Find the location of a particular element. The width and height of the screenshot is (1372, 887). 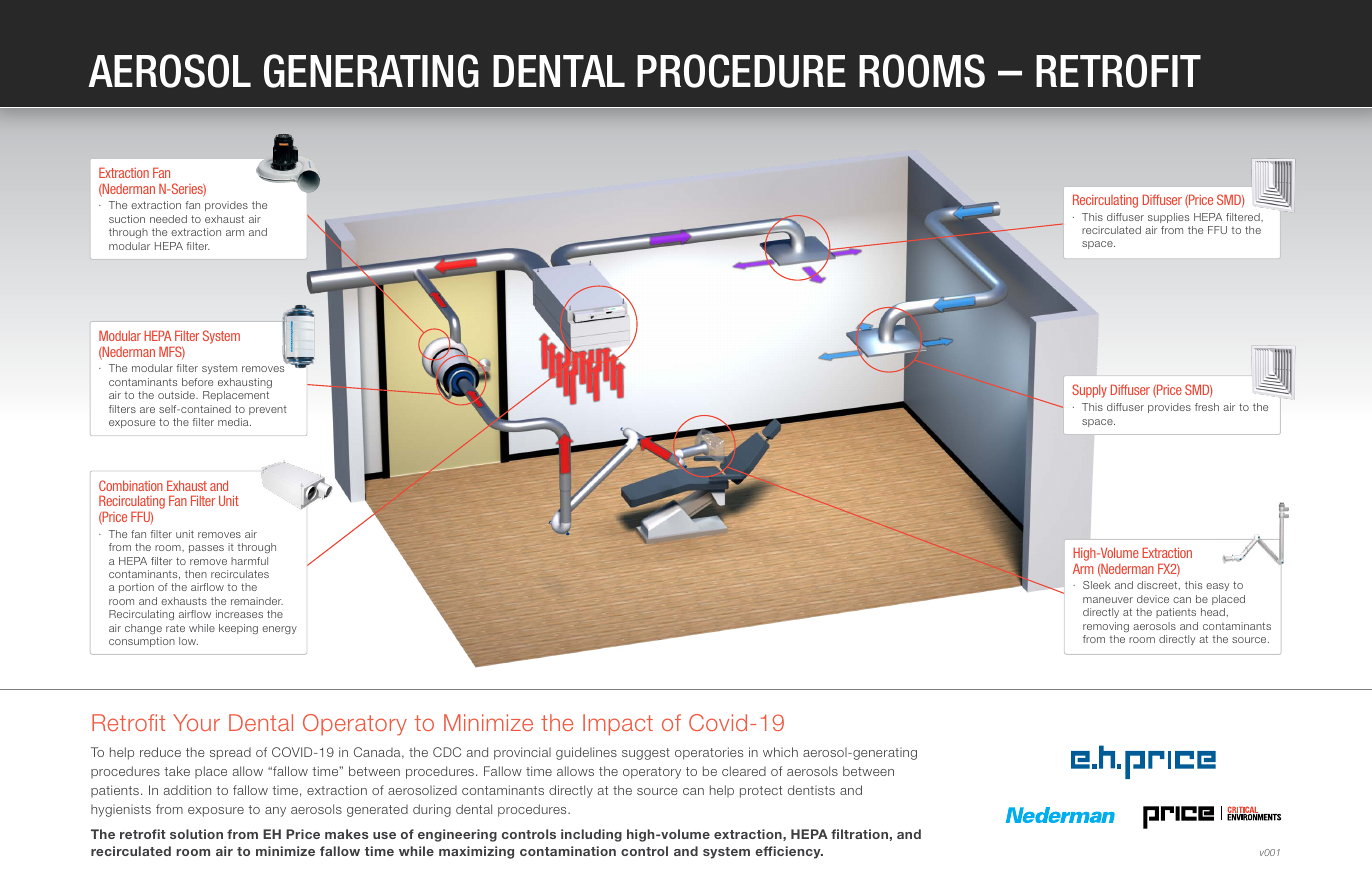

solution is located at coordinates (196, 834).
